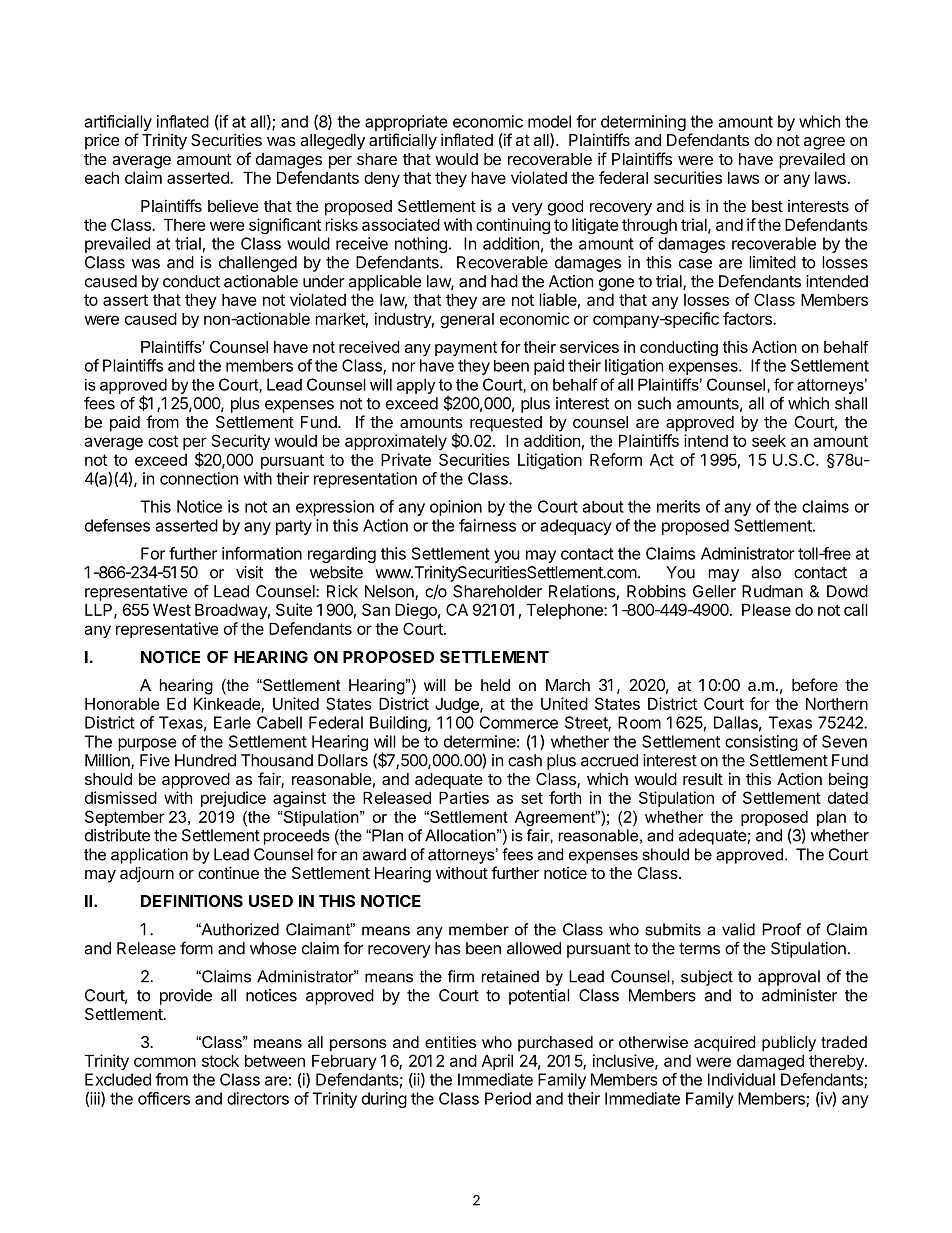 Image resolution: width=952 pixels, height=1233 pixels. Describe the element at coordinates (466, 348) in the screenshot. I see `payment` at that location.
